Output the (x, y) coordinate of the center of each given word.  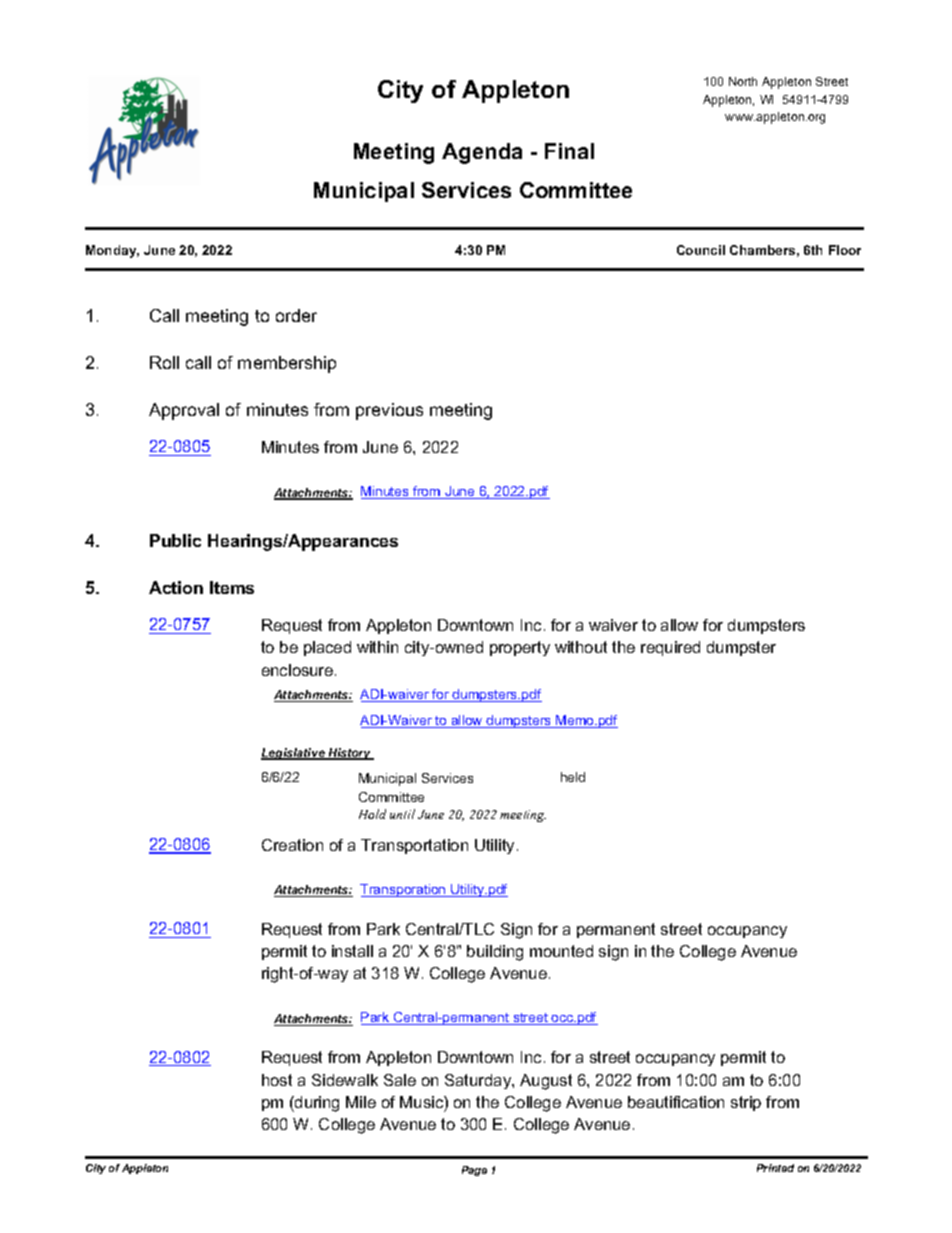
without (581, 647)
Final (569, 151)
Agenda (482, 153)
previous (389, 411)
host (277, 1080)
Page (474, 1171)
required (670, 648)
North (743, 81)
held (573, 777)
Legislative (294, 754)
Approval (184, 411)
